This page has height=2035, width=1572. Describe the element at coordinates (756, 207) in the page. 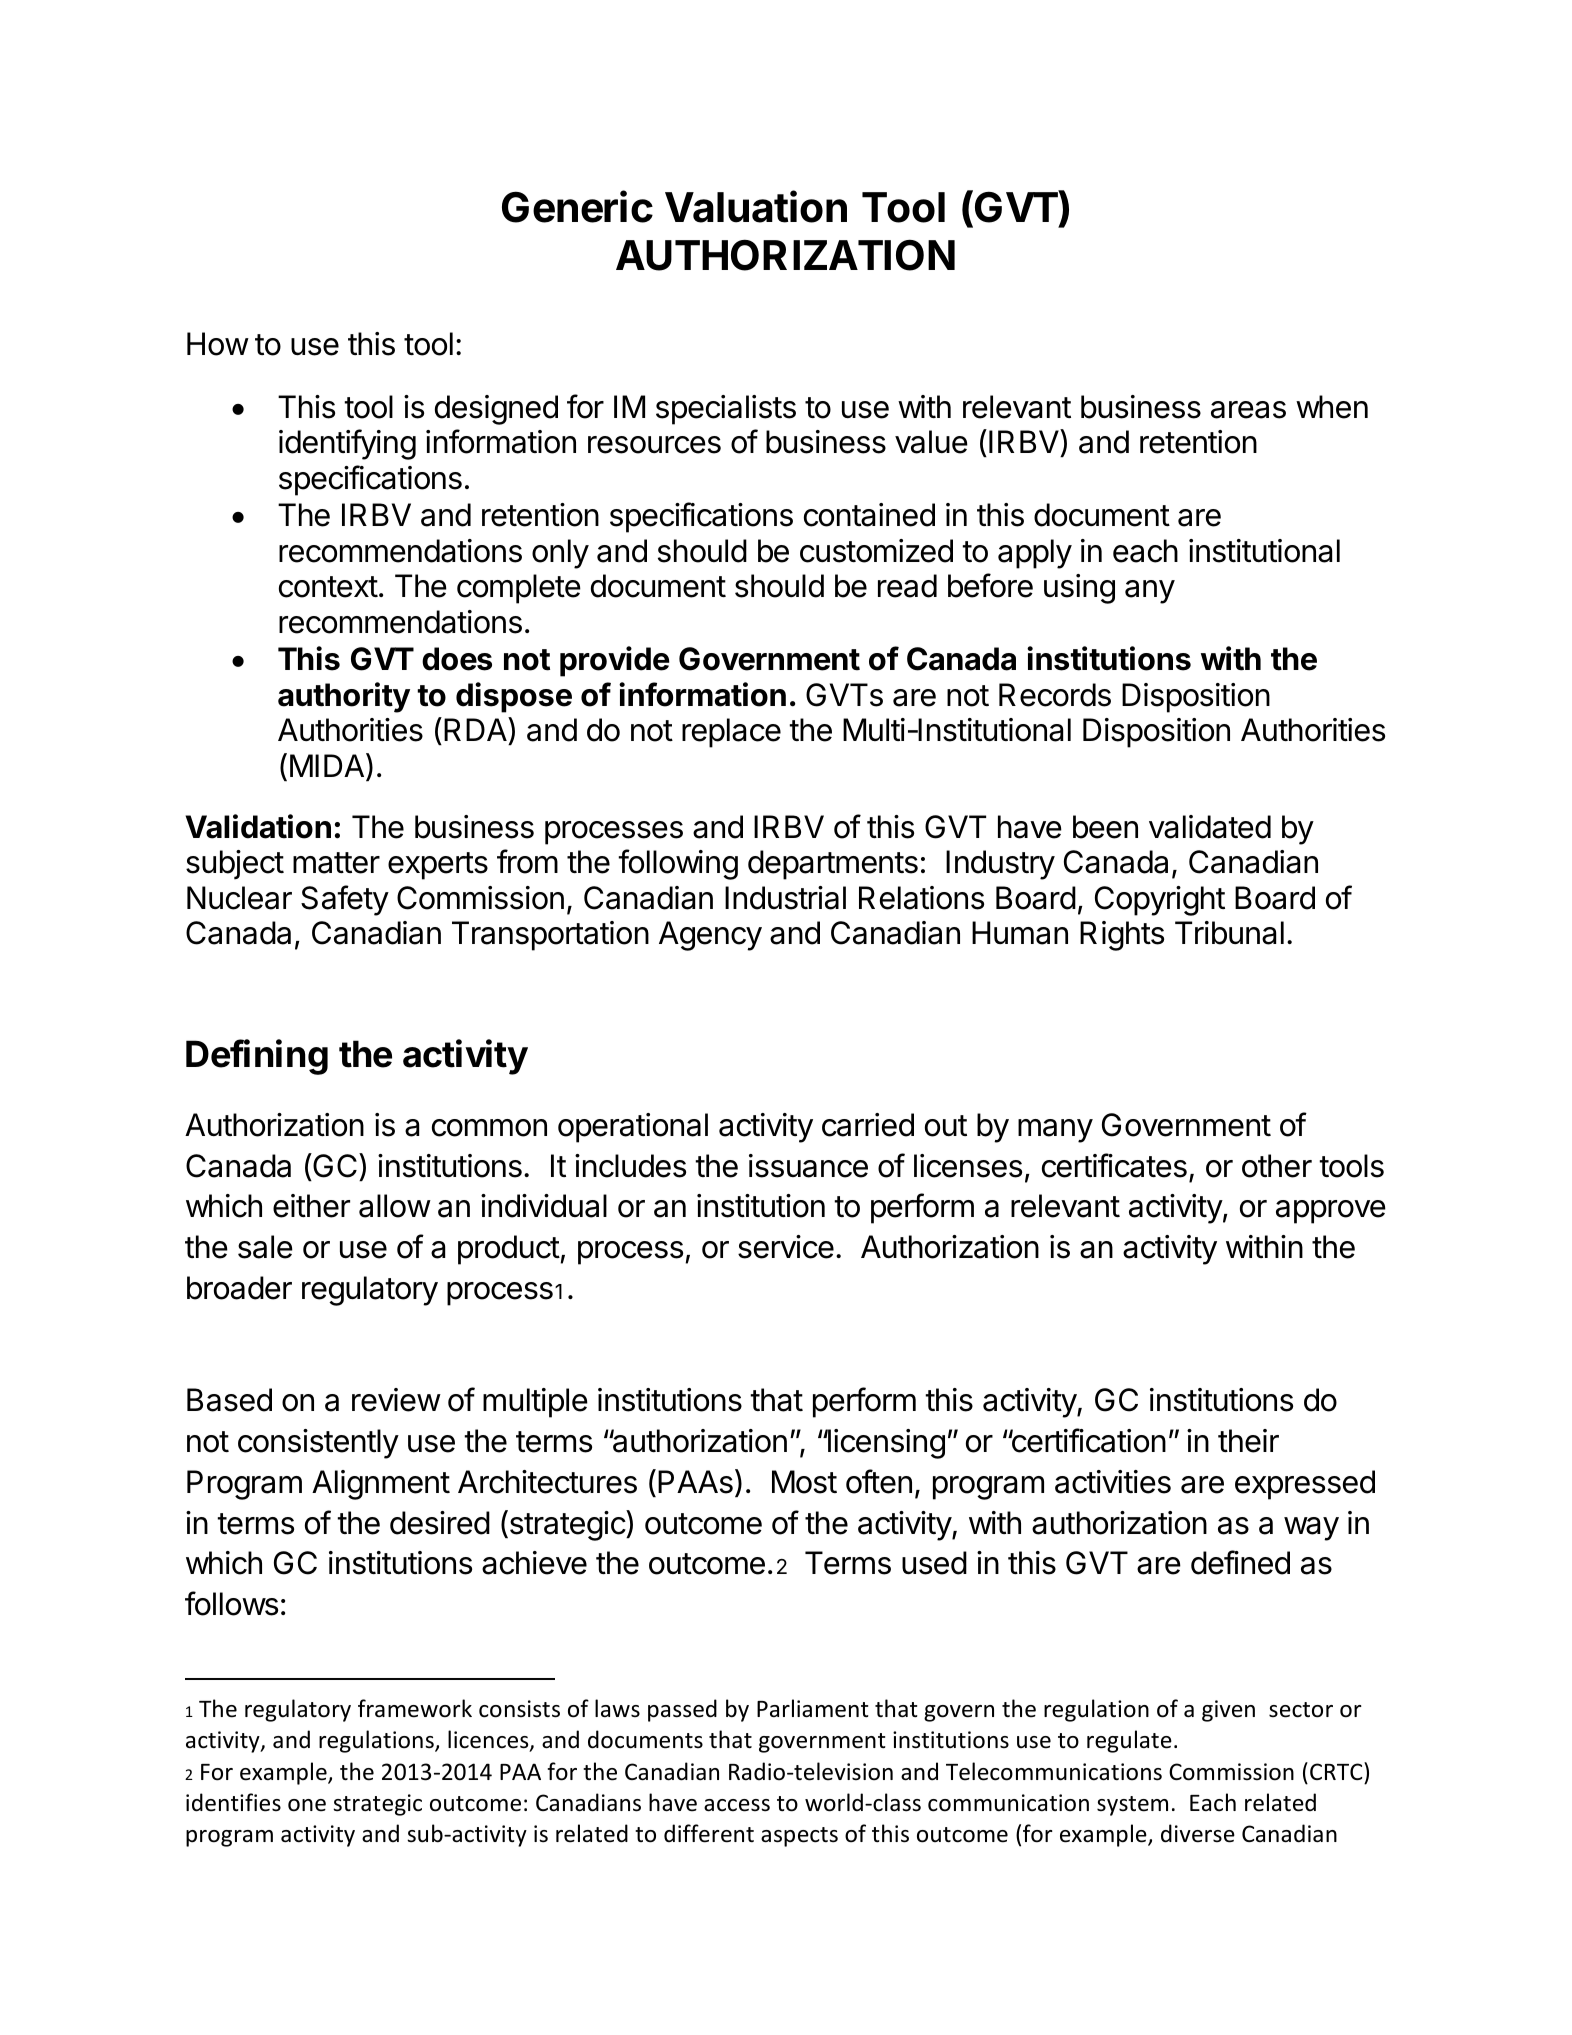

I see `Valuation` at that location.
